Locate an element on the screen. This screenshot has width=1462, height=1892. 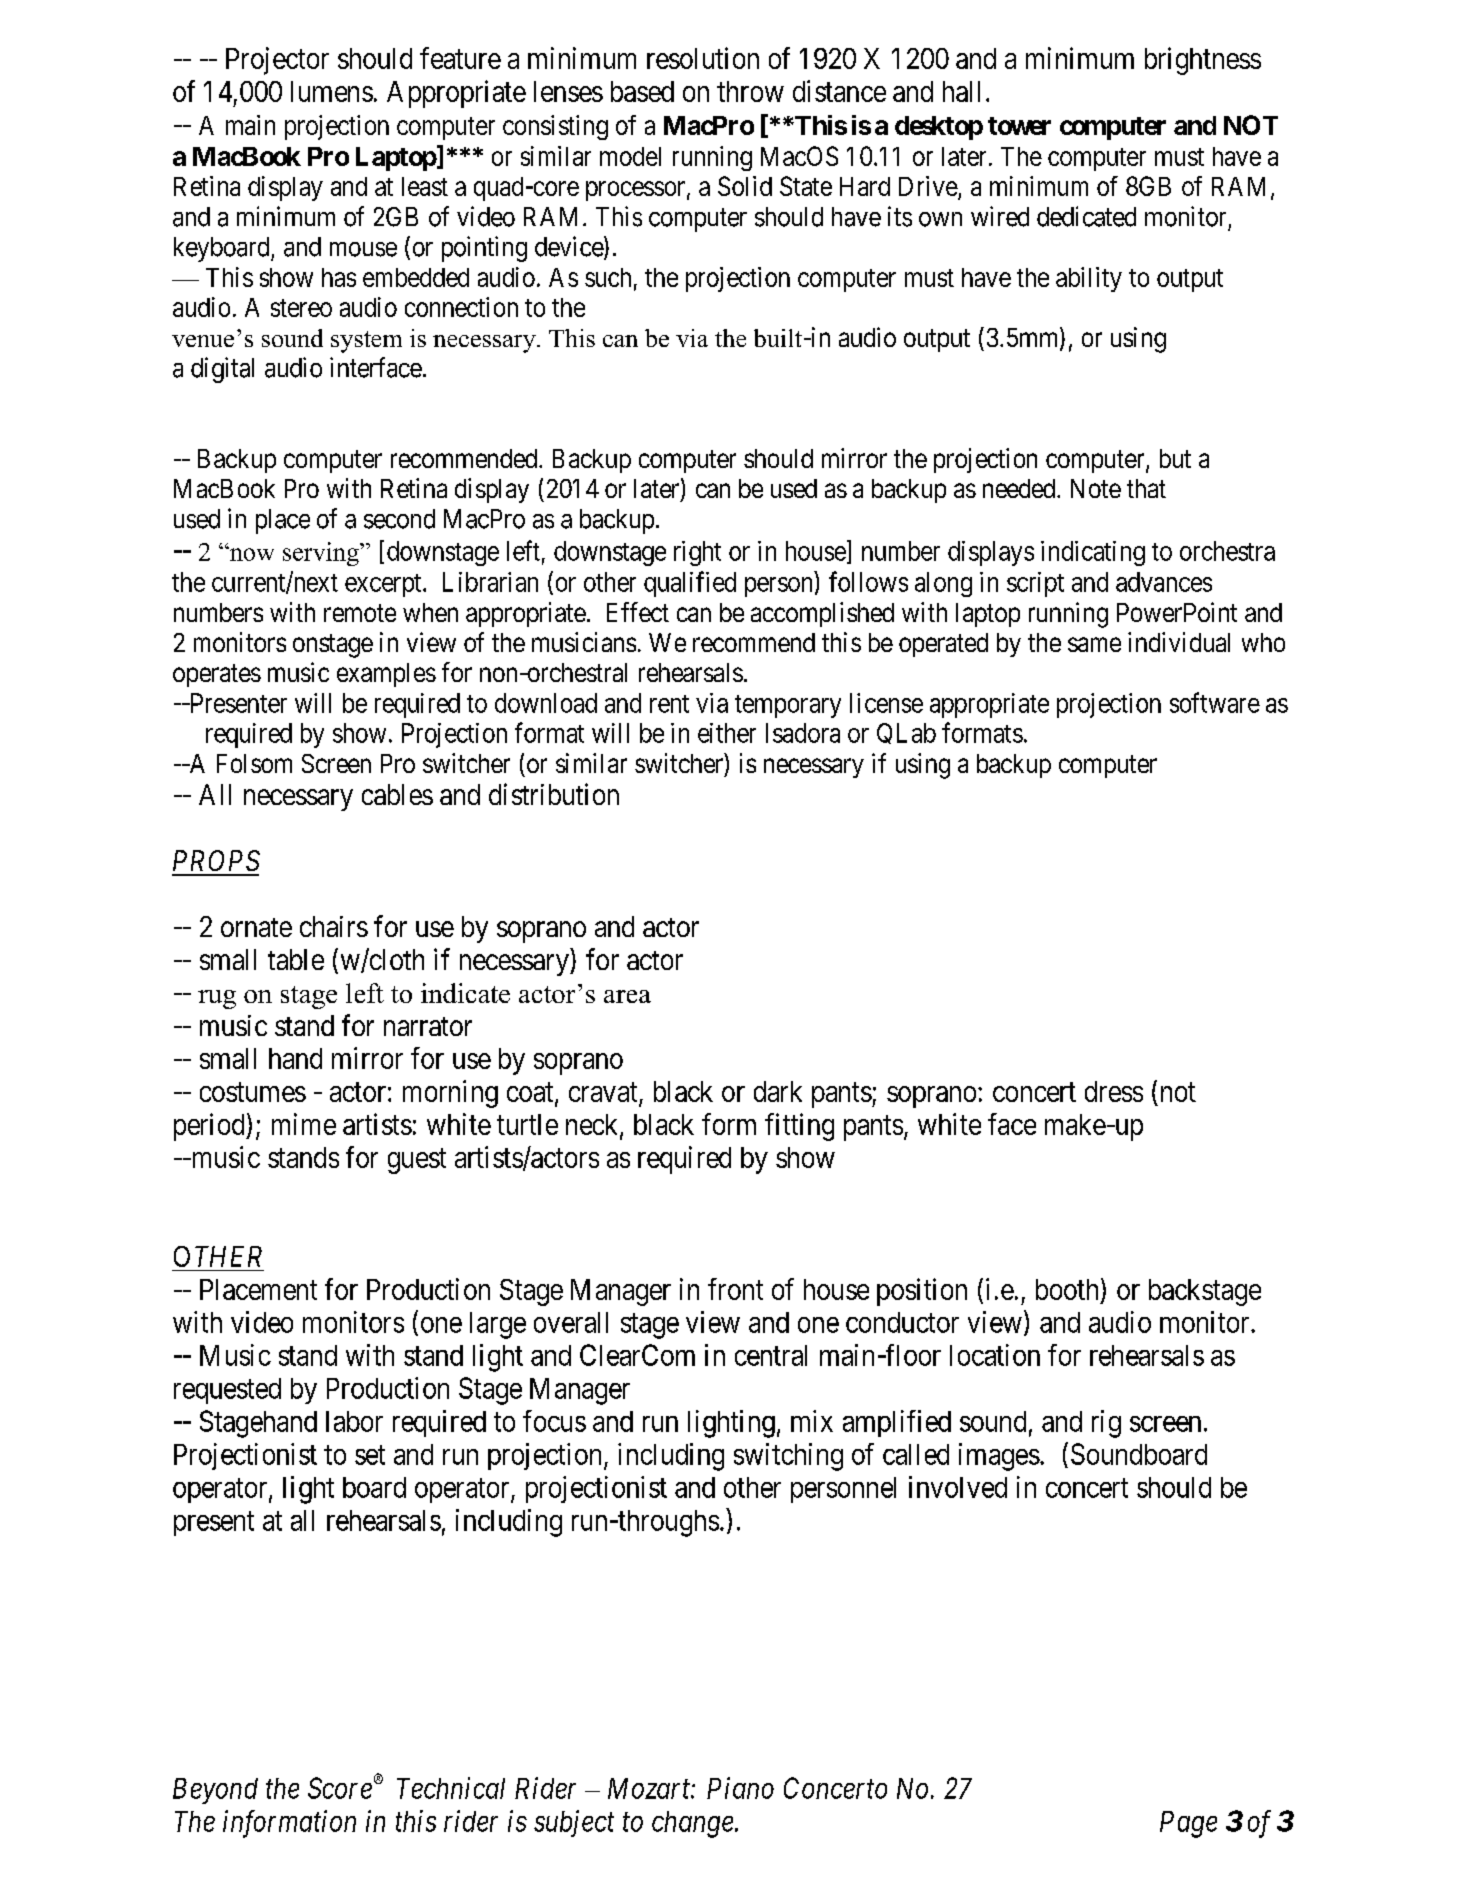
front is located at coordinates (735, 1289).
